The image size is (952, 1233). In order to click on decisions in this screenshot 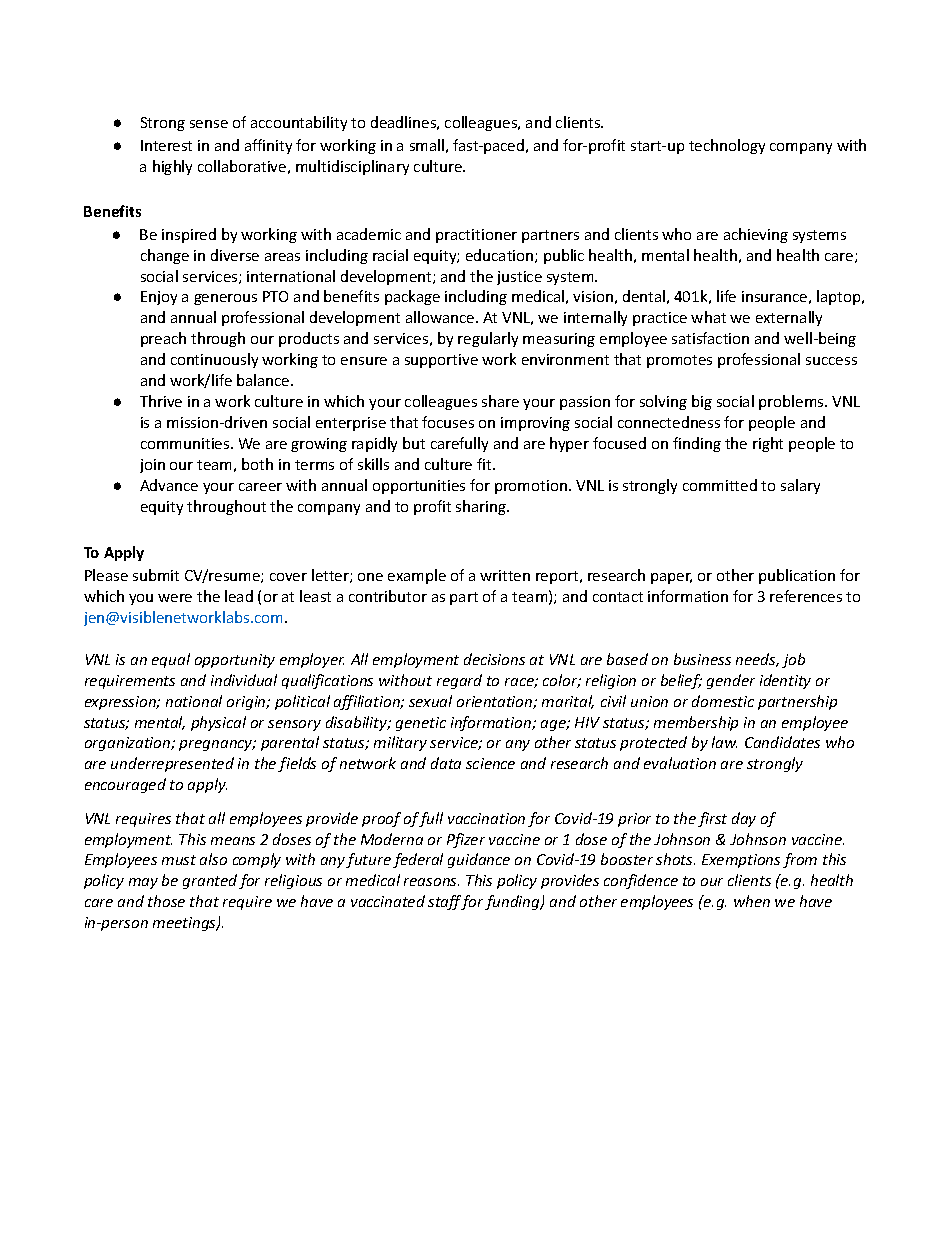, I will do `click(494, 659)`.
